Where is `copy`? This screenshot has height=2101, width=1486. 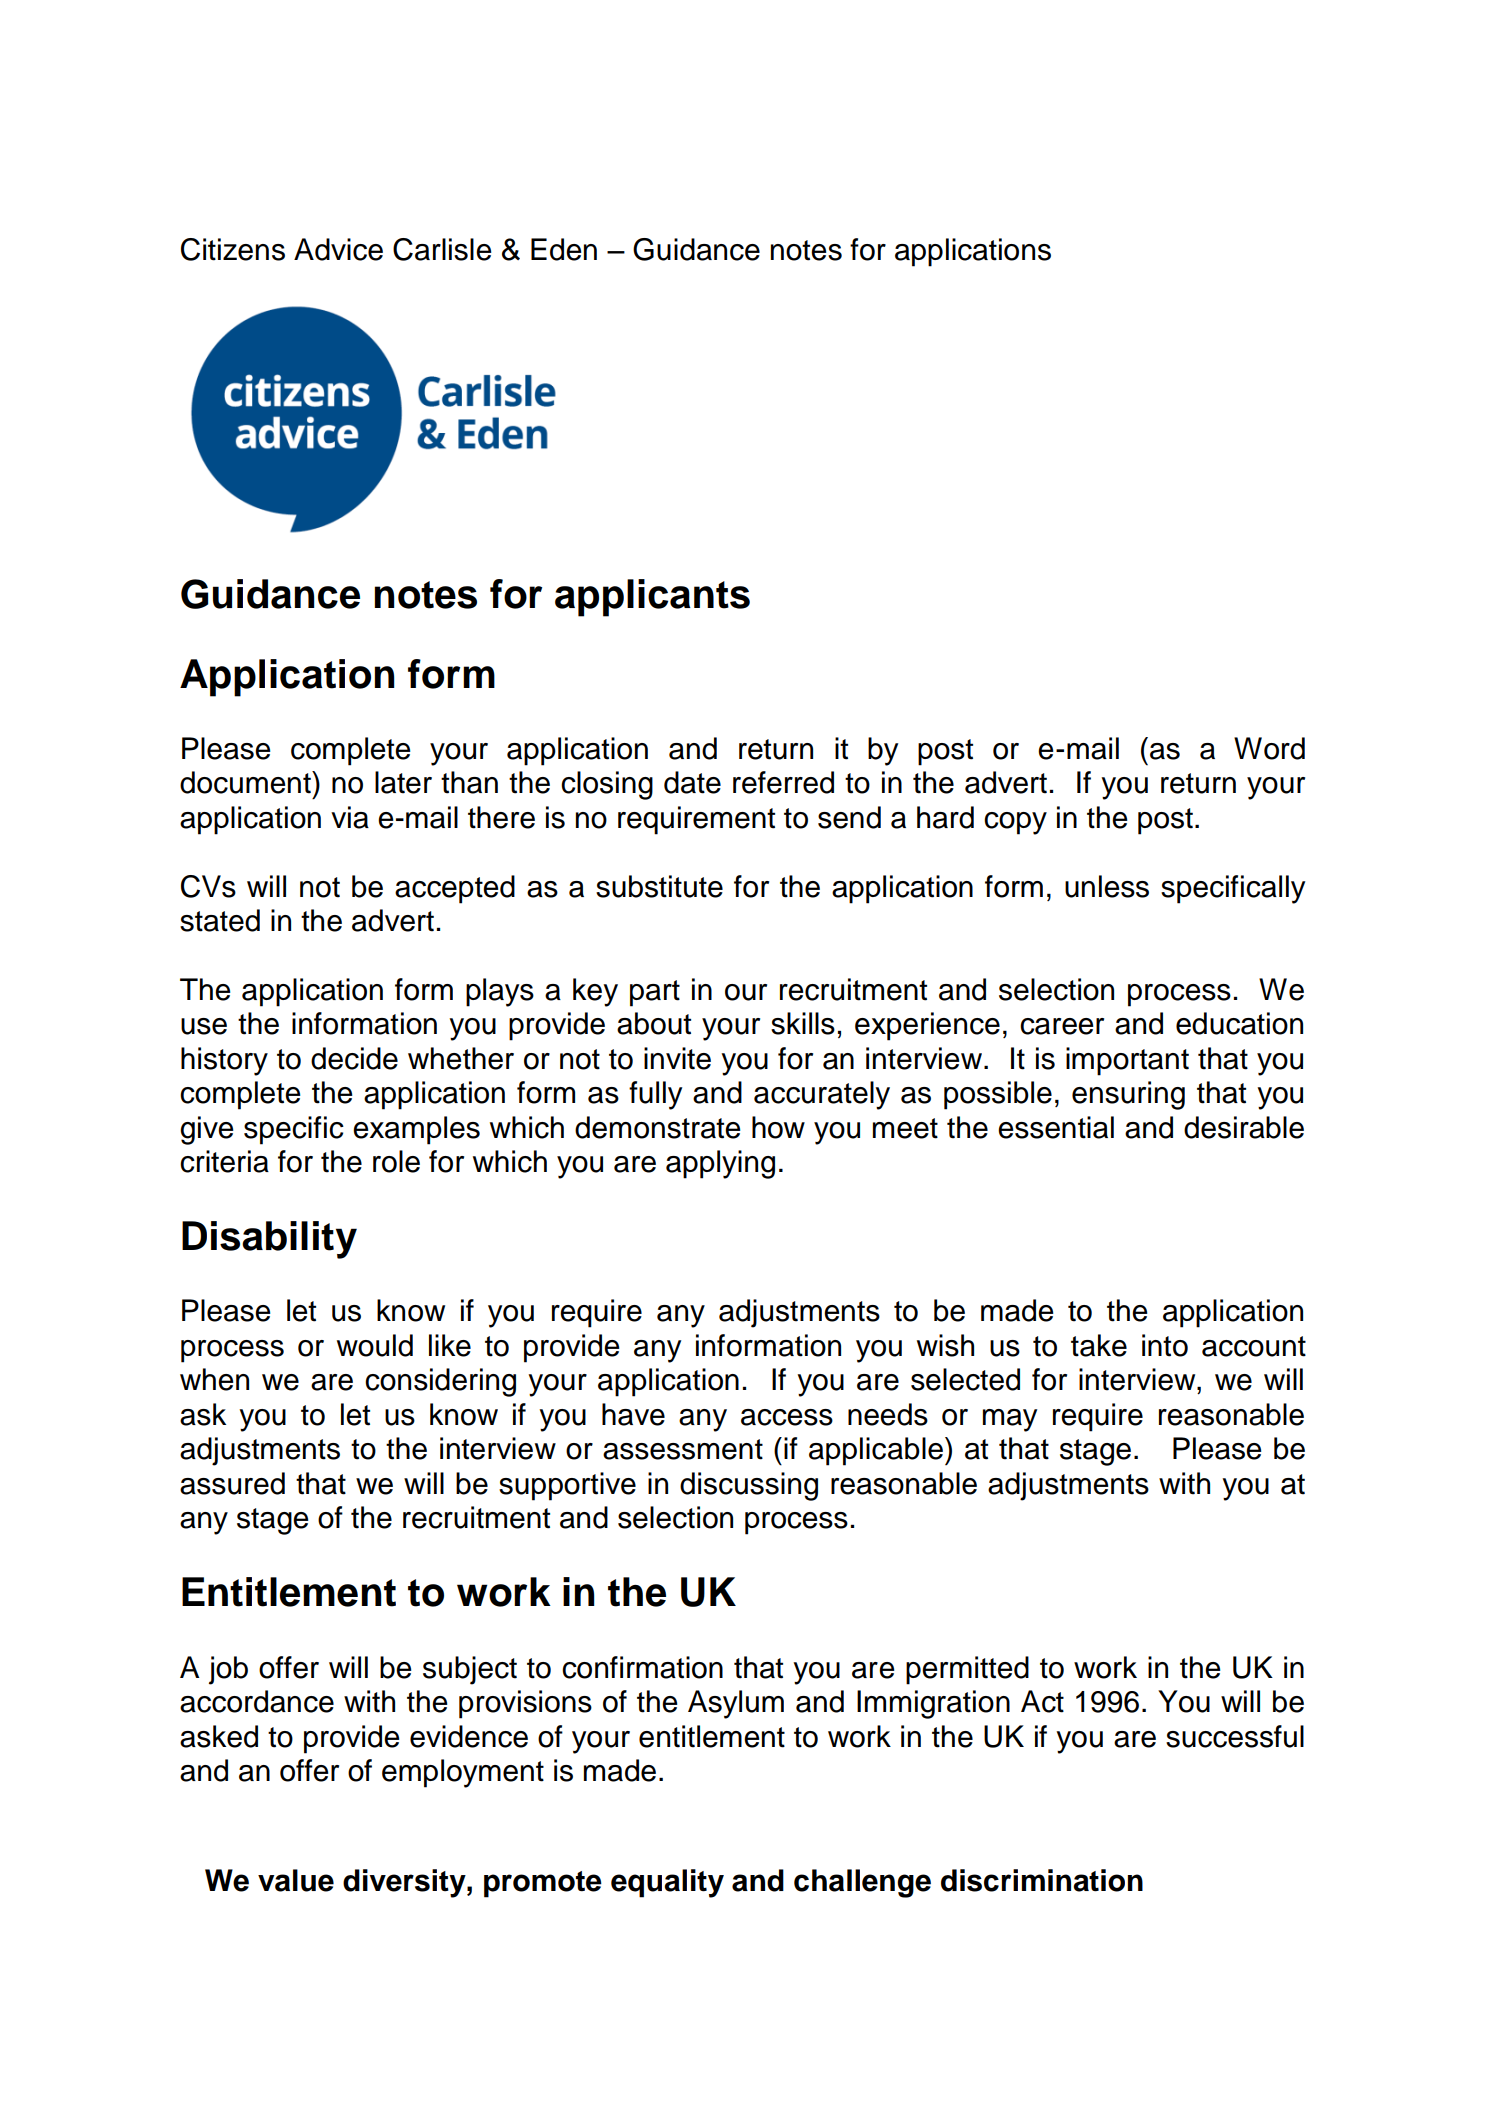 copy is located at coordinates (1015, 823).
